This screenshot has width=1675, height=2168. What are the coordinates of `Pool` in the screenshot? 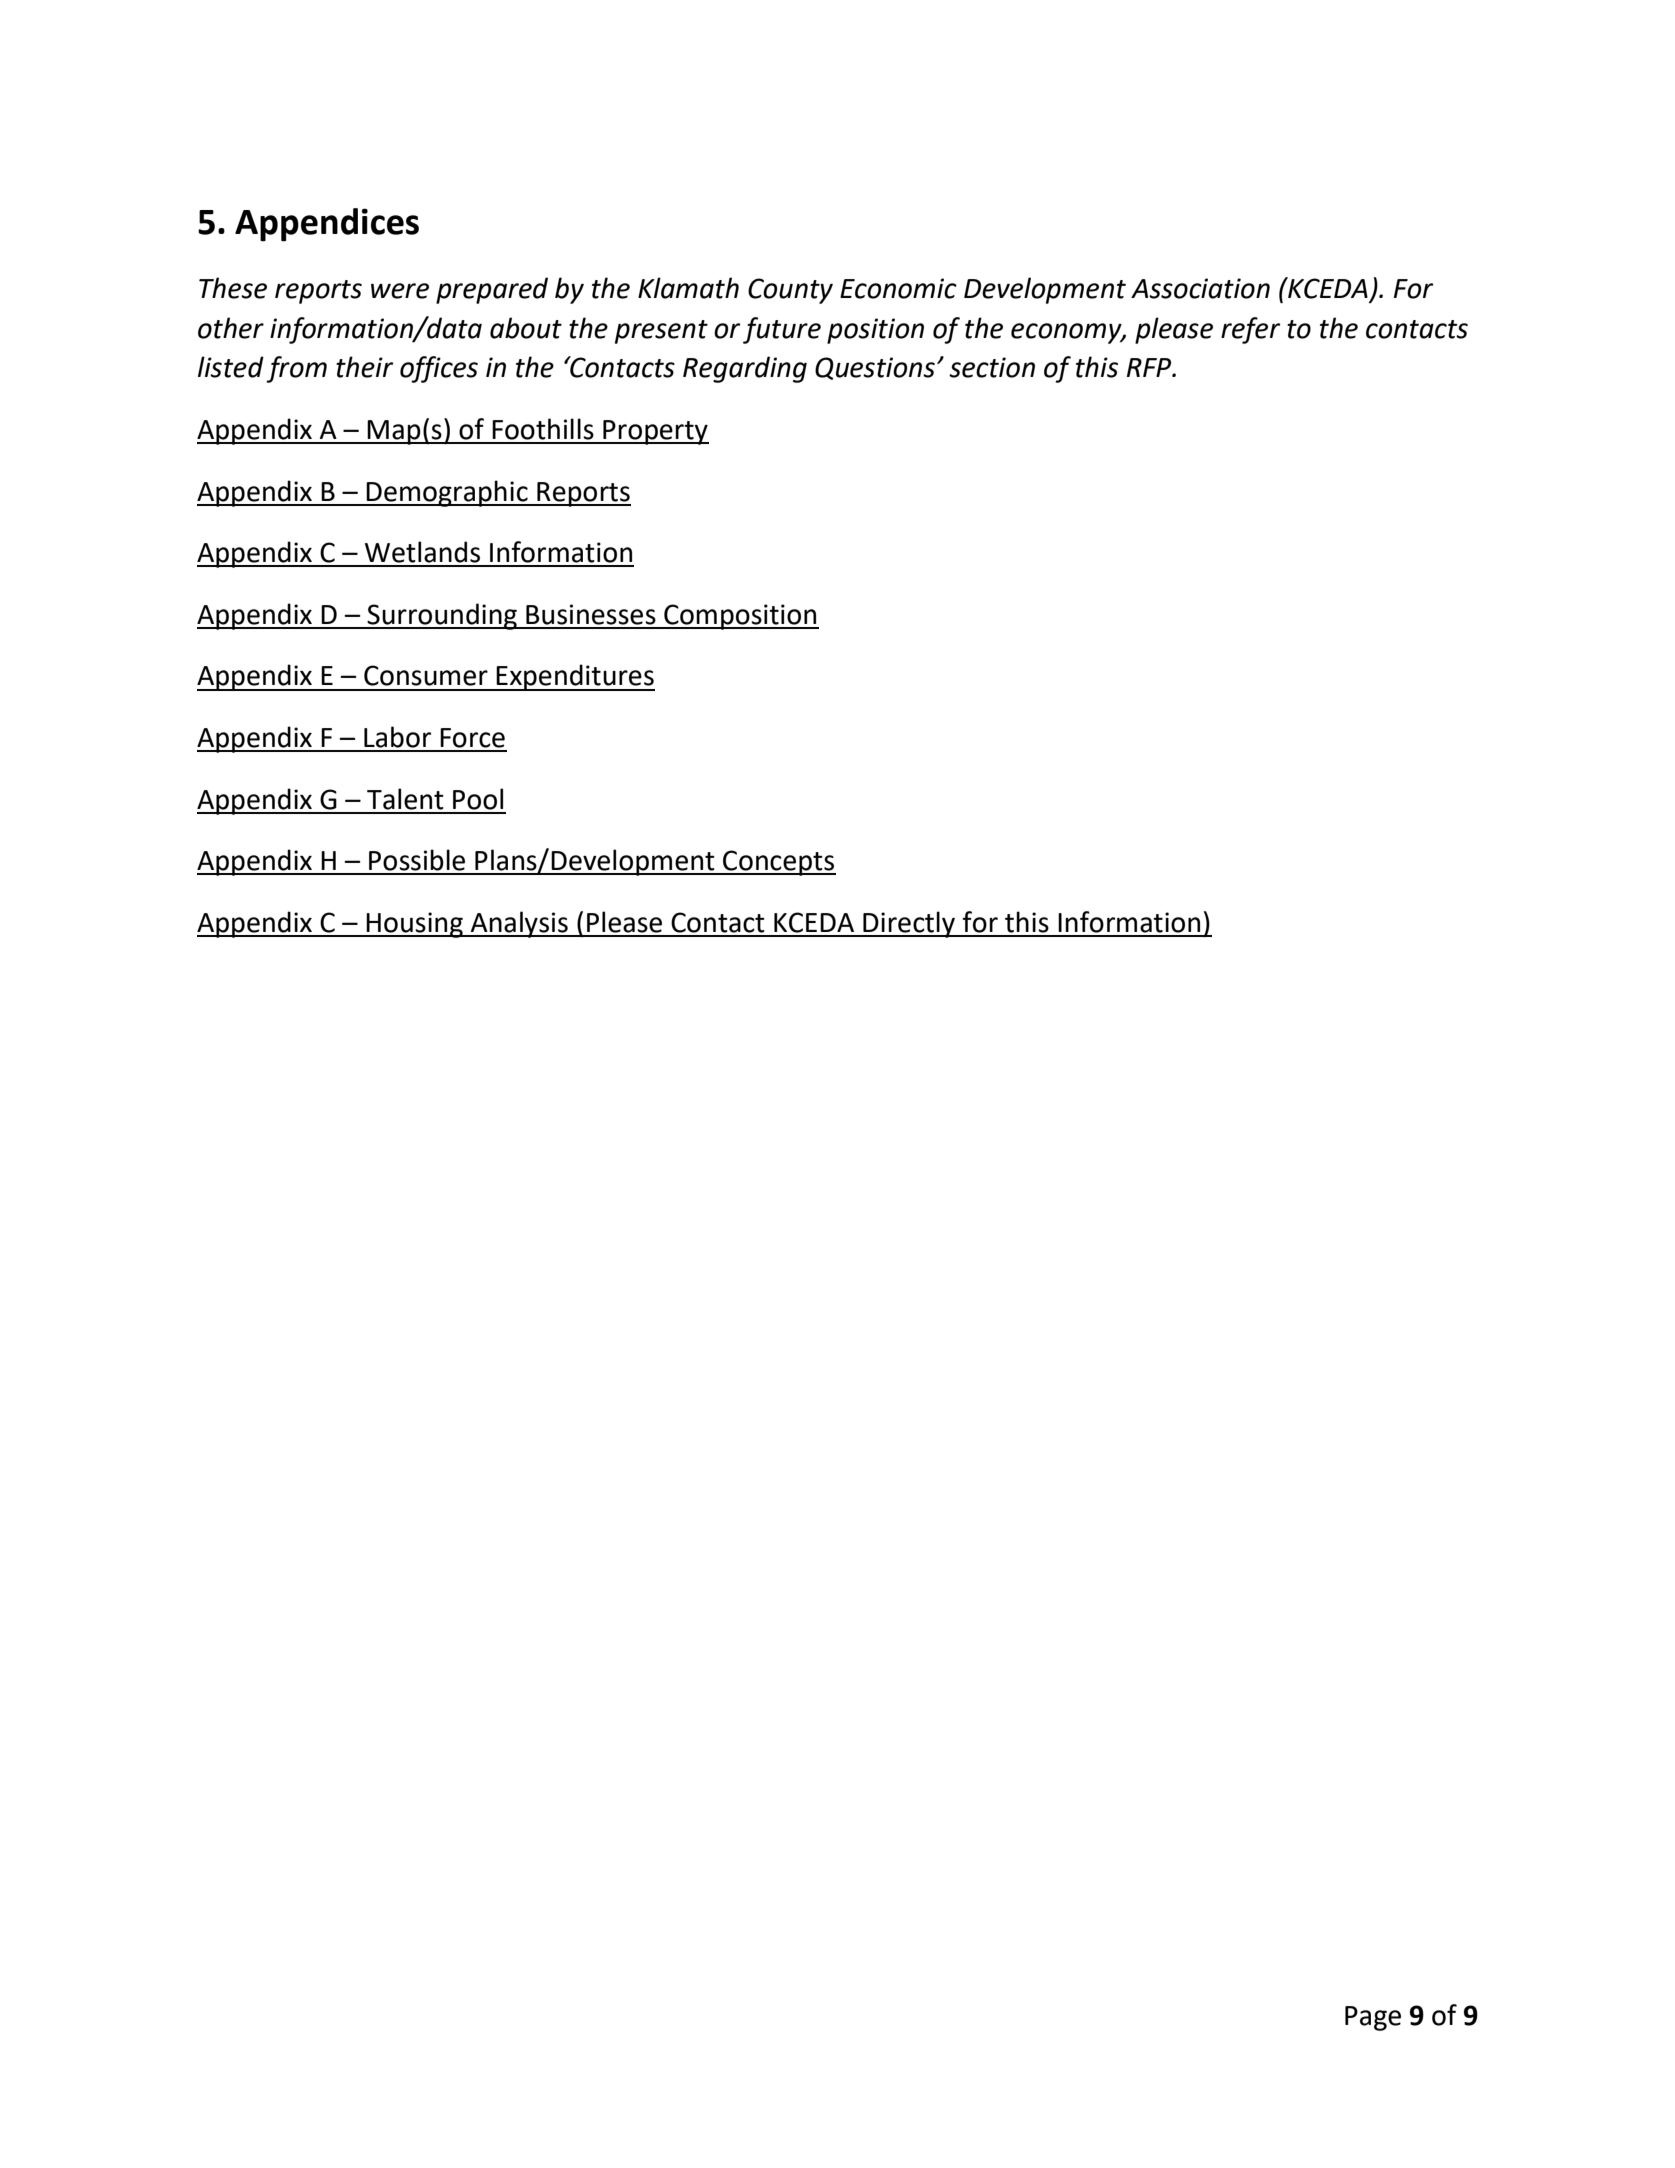 It's located at (478, 799).
